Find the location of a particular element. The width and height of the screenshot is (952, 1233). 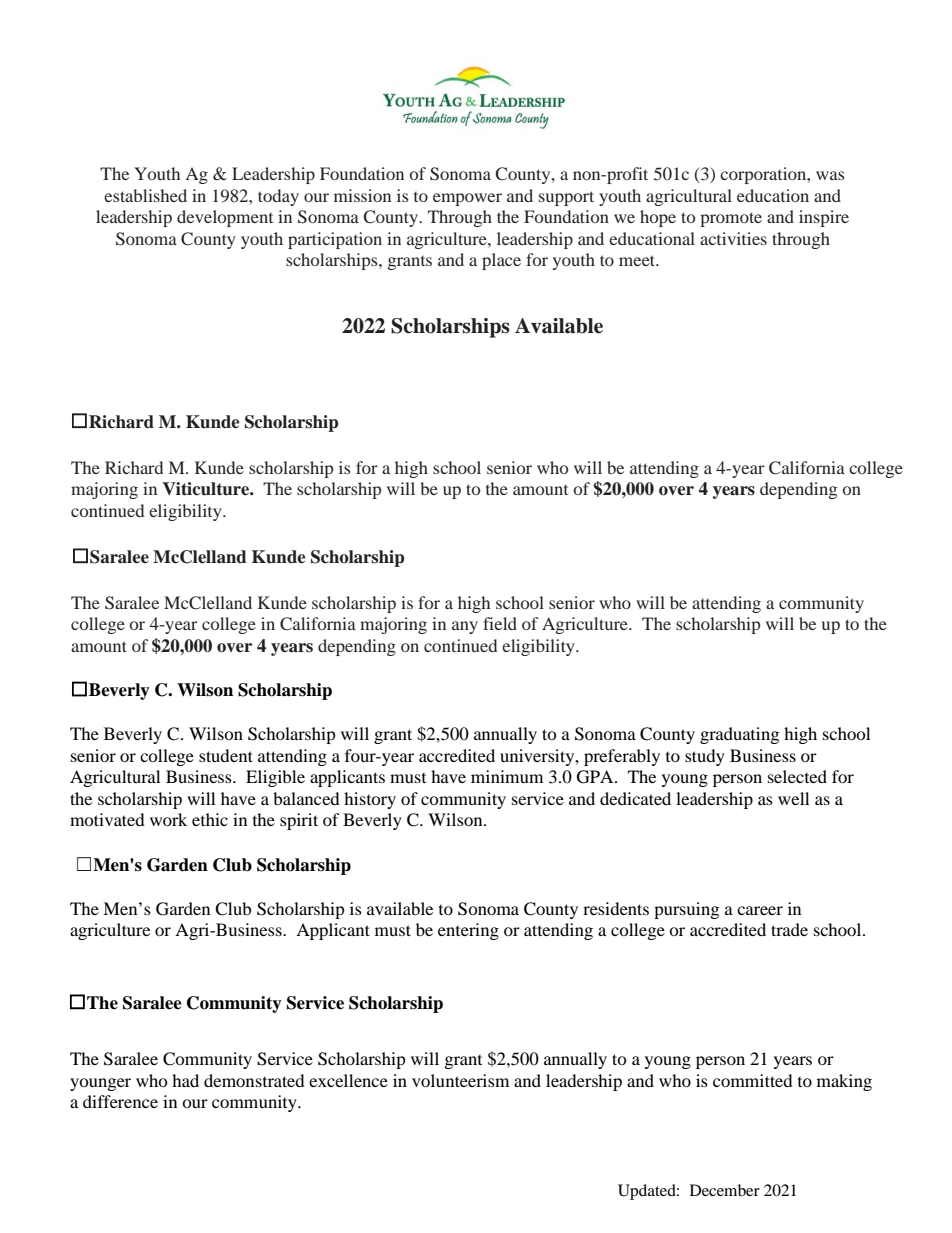

graduating is located at coordinates (739, 735).
